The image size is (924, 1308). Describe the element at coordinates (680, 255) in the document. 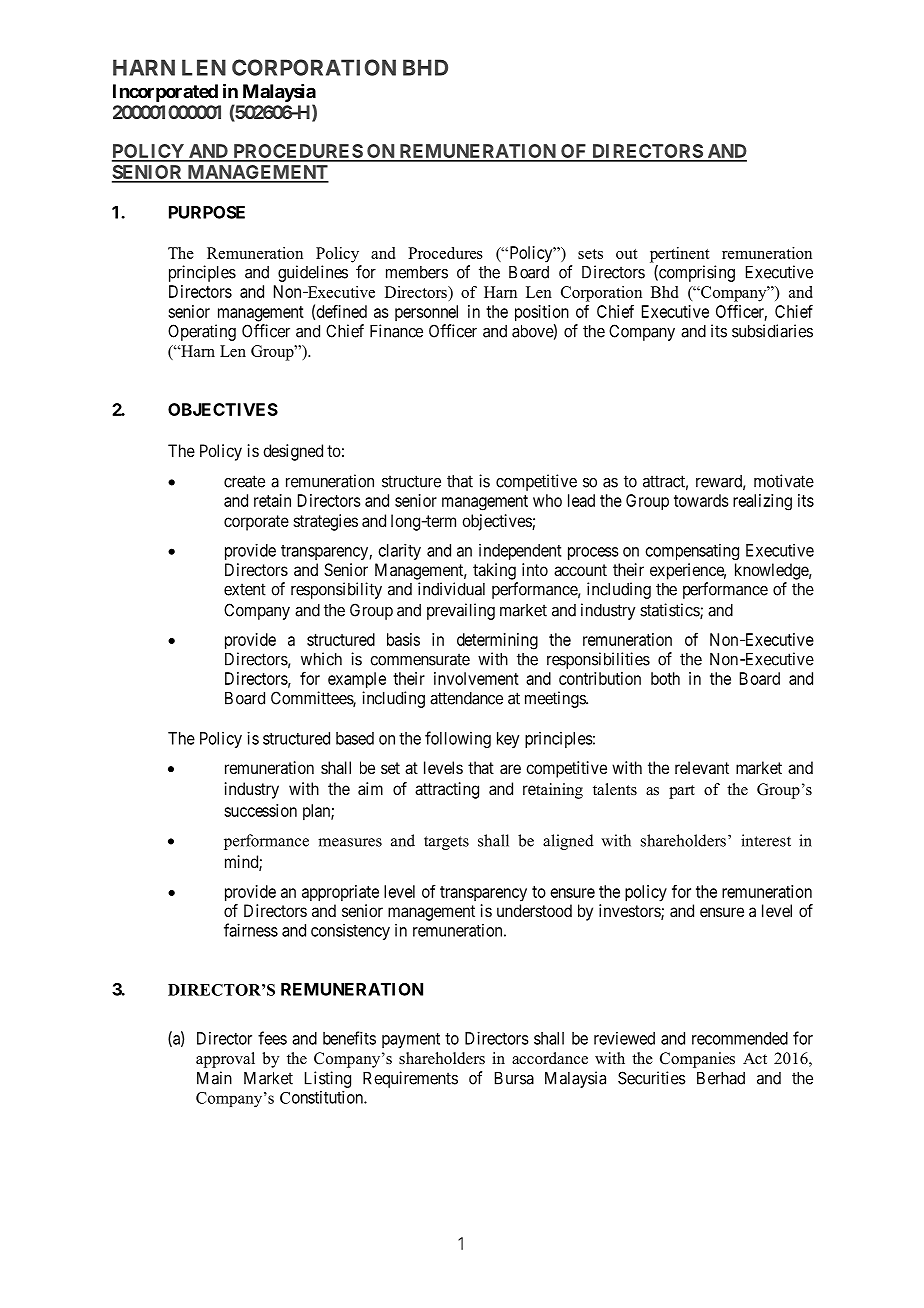

I see `pertinent` at that location.
